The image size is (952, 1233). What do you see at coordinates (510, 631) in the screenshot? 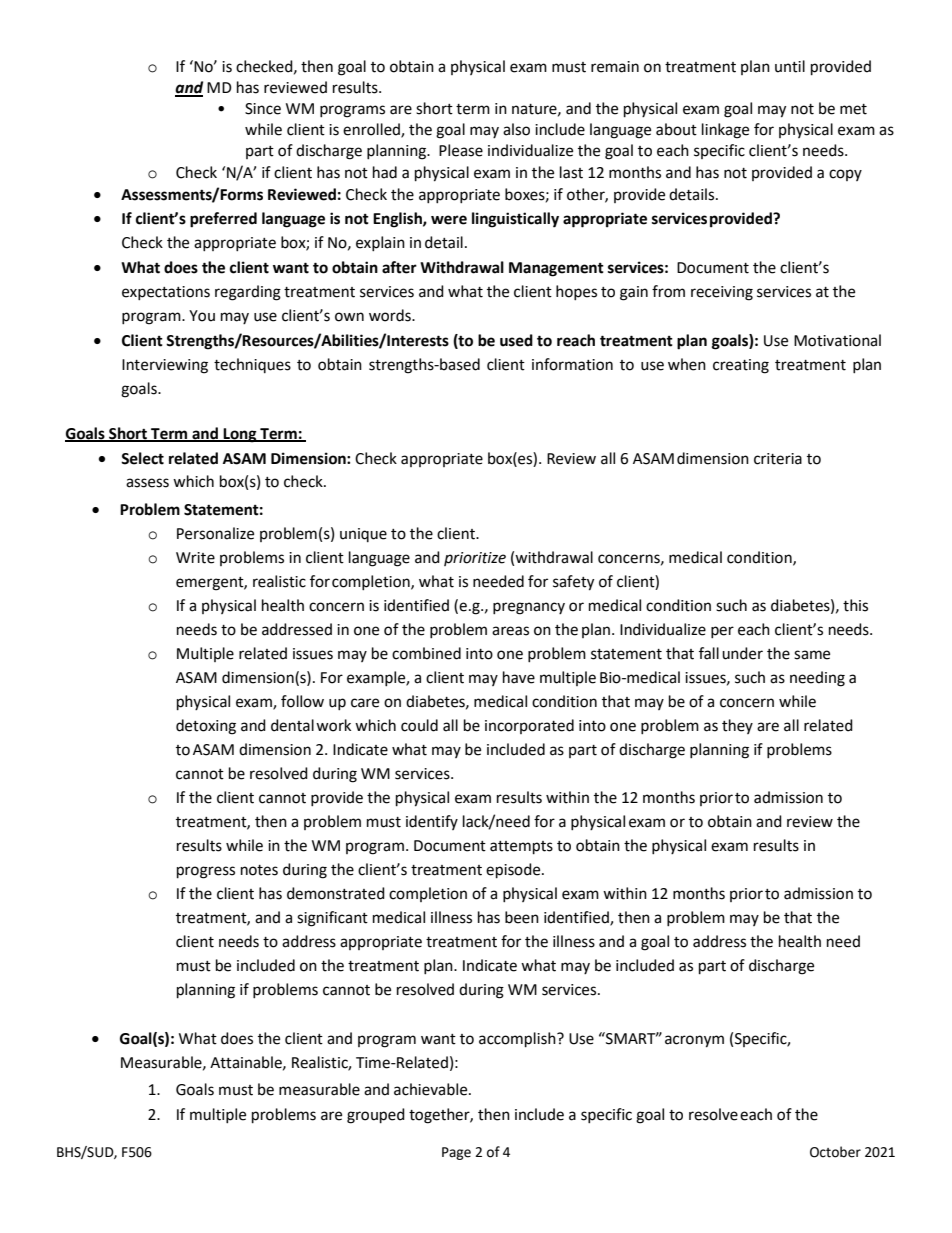
I see `areas` at bounding box center [510, 631].
